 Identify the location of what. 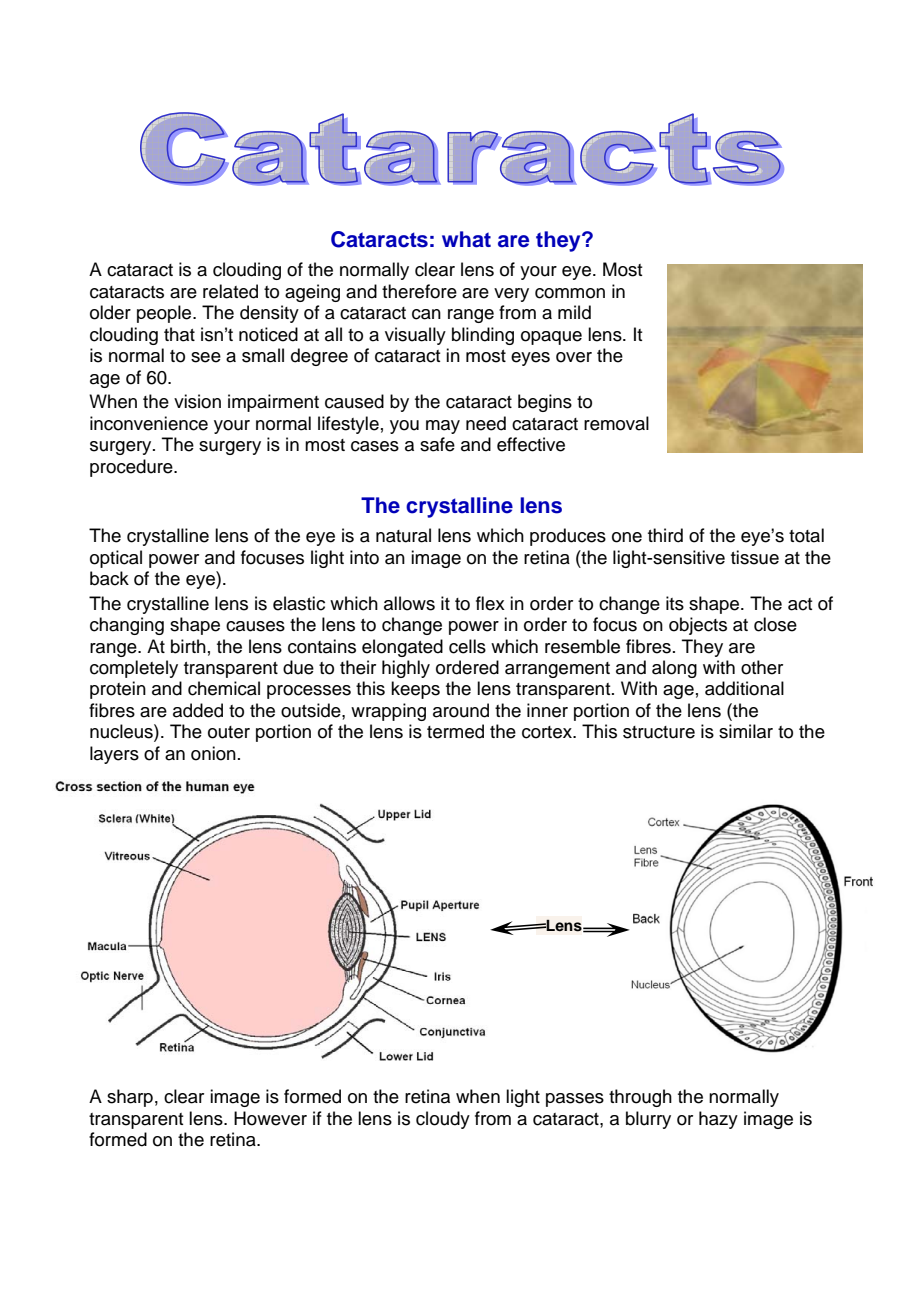
(466, 239).
